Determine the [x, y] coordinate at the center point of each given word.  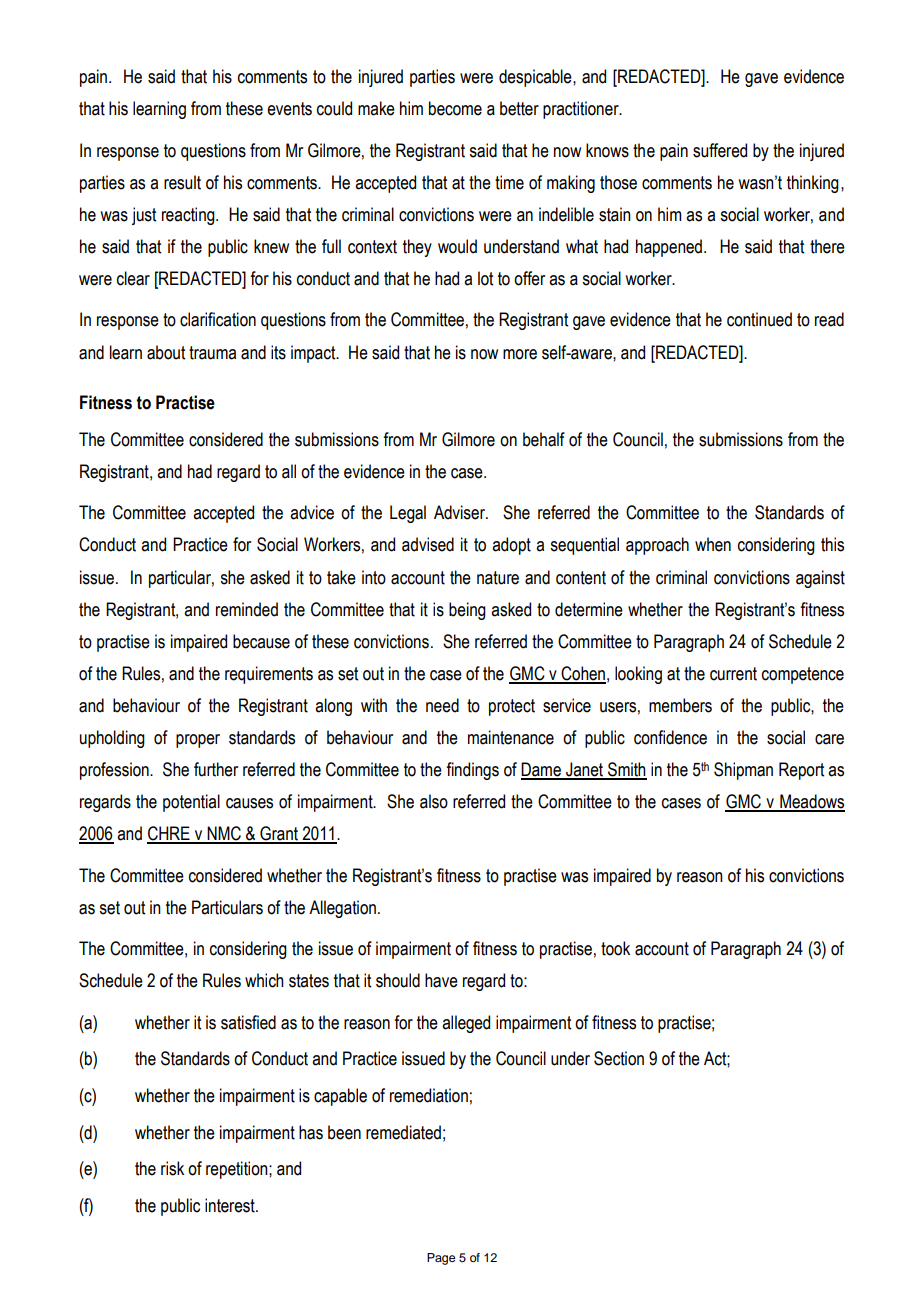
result [182, 182]
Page [441, 1259]
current [733, 674]
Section [619, 1058]
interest [231, 1205]
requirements [269, 675]
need [442, 705]
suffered [720, 150]
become [455, 108]
